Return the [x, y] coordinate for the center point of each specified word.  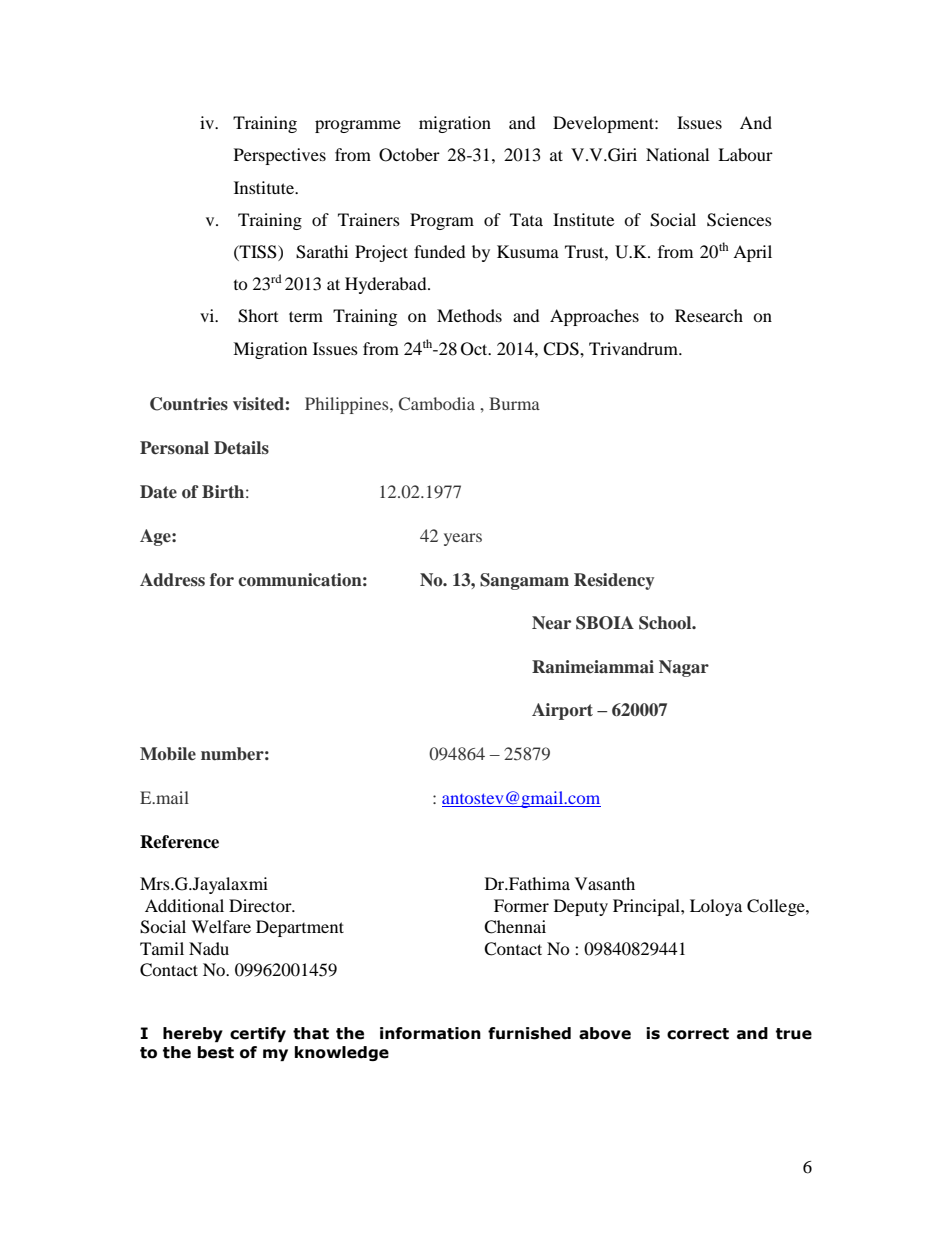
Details [241, 447]
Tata [526, 219]
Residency [614, 581]
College [777, 907]
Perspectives [280, 156]
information [430, 1033]
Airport [562, 711]
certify [258, 1034]
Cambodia [437, 404]
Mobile [168, 753]
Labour [745, 154]
